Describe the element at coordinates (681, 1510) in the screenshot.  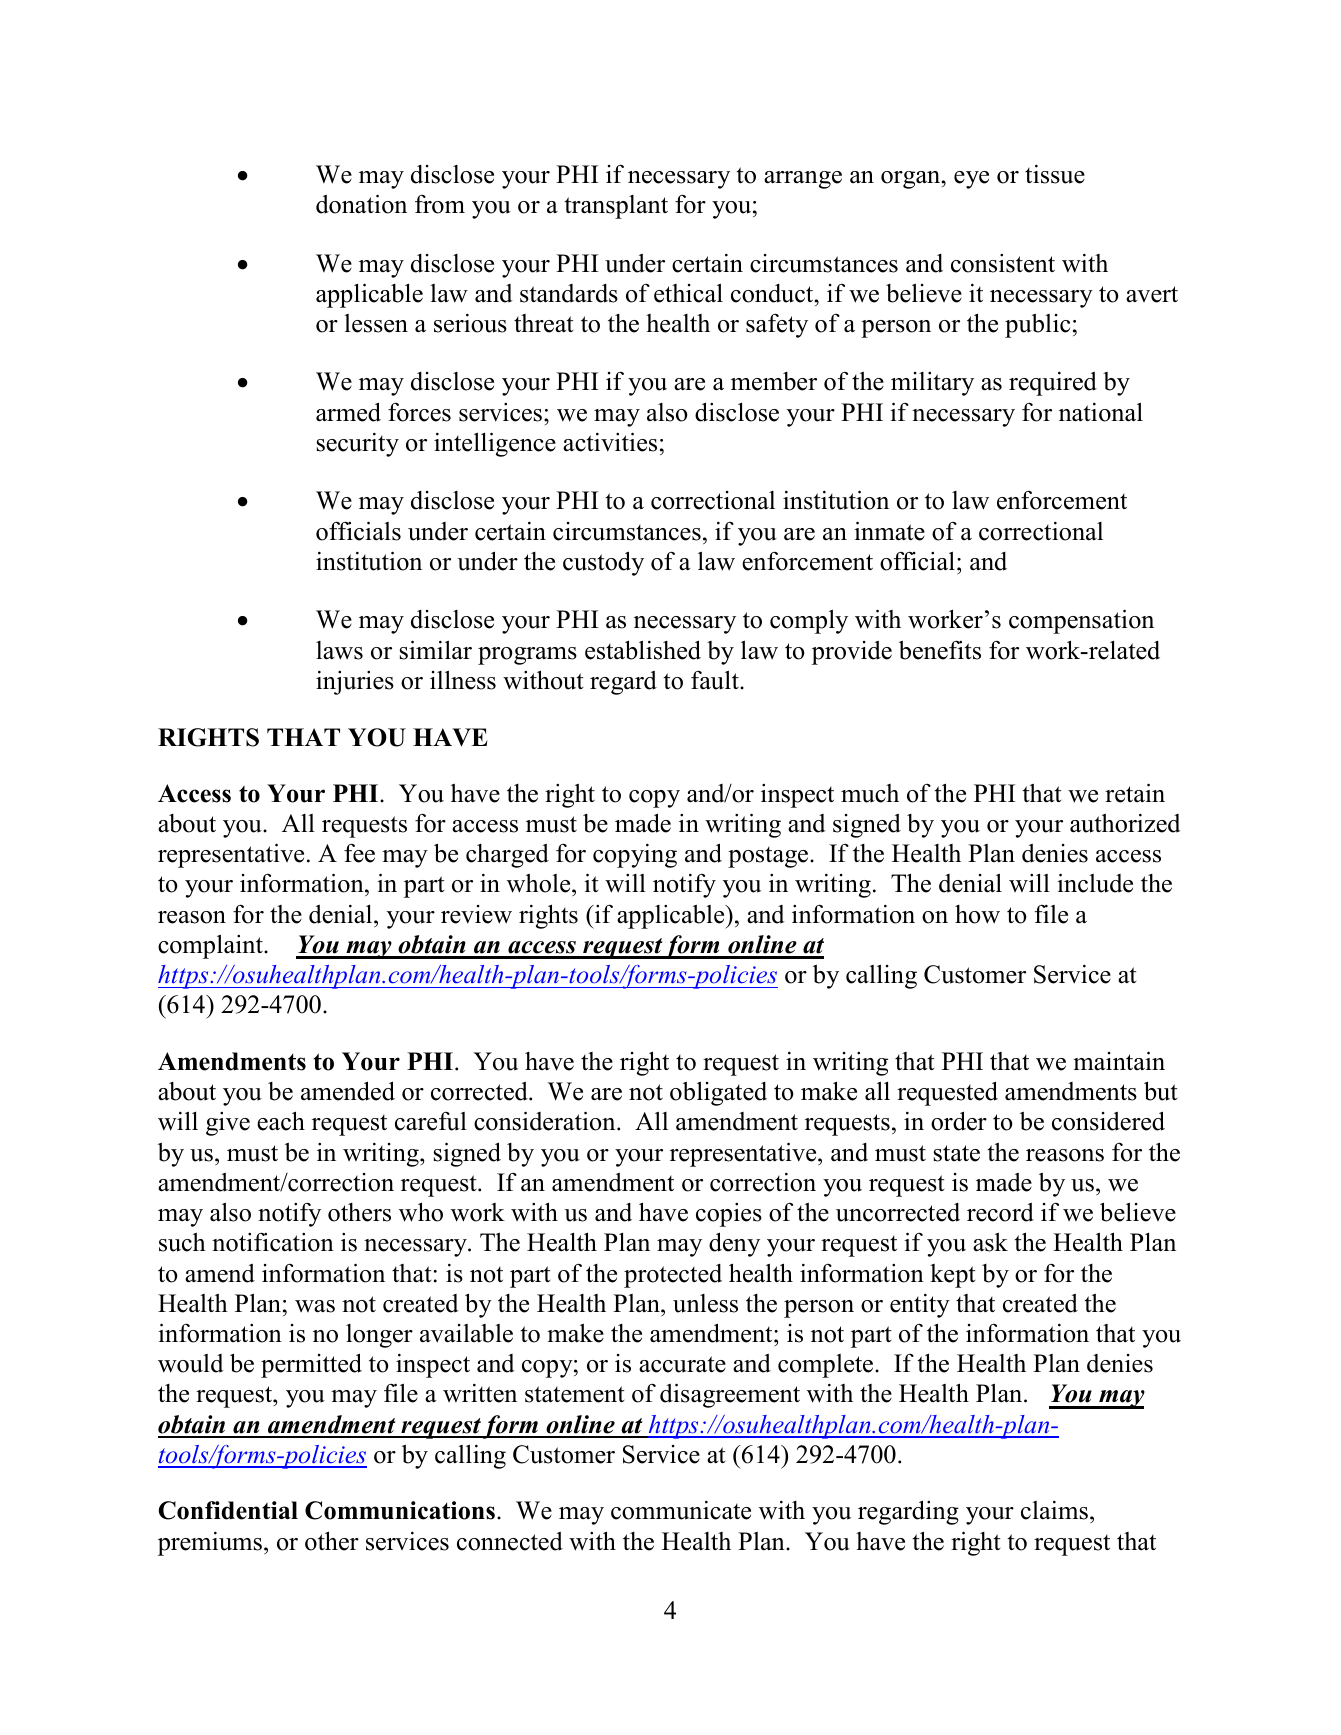
I see `communicate` at that location.
